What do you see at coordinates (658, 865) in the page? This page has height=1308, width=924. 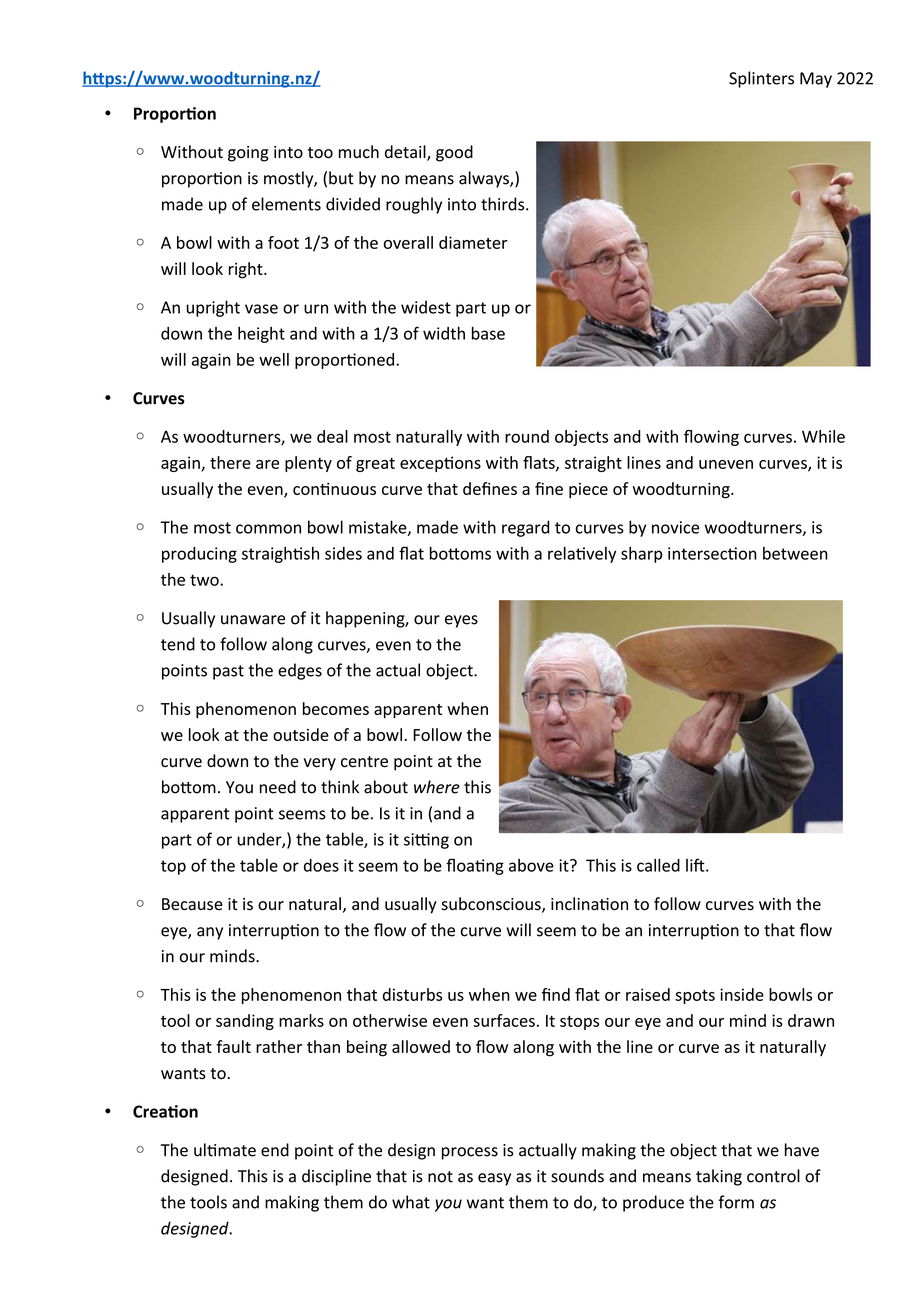 I see `called` at bounding box center [658, 865].
